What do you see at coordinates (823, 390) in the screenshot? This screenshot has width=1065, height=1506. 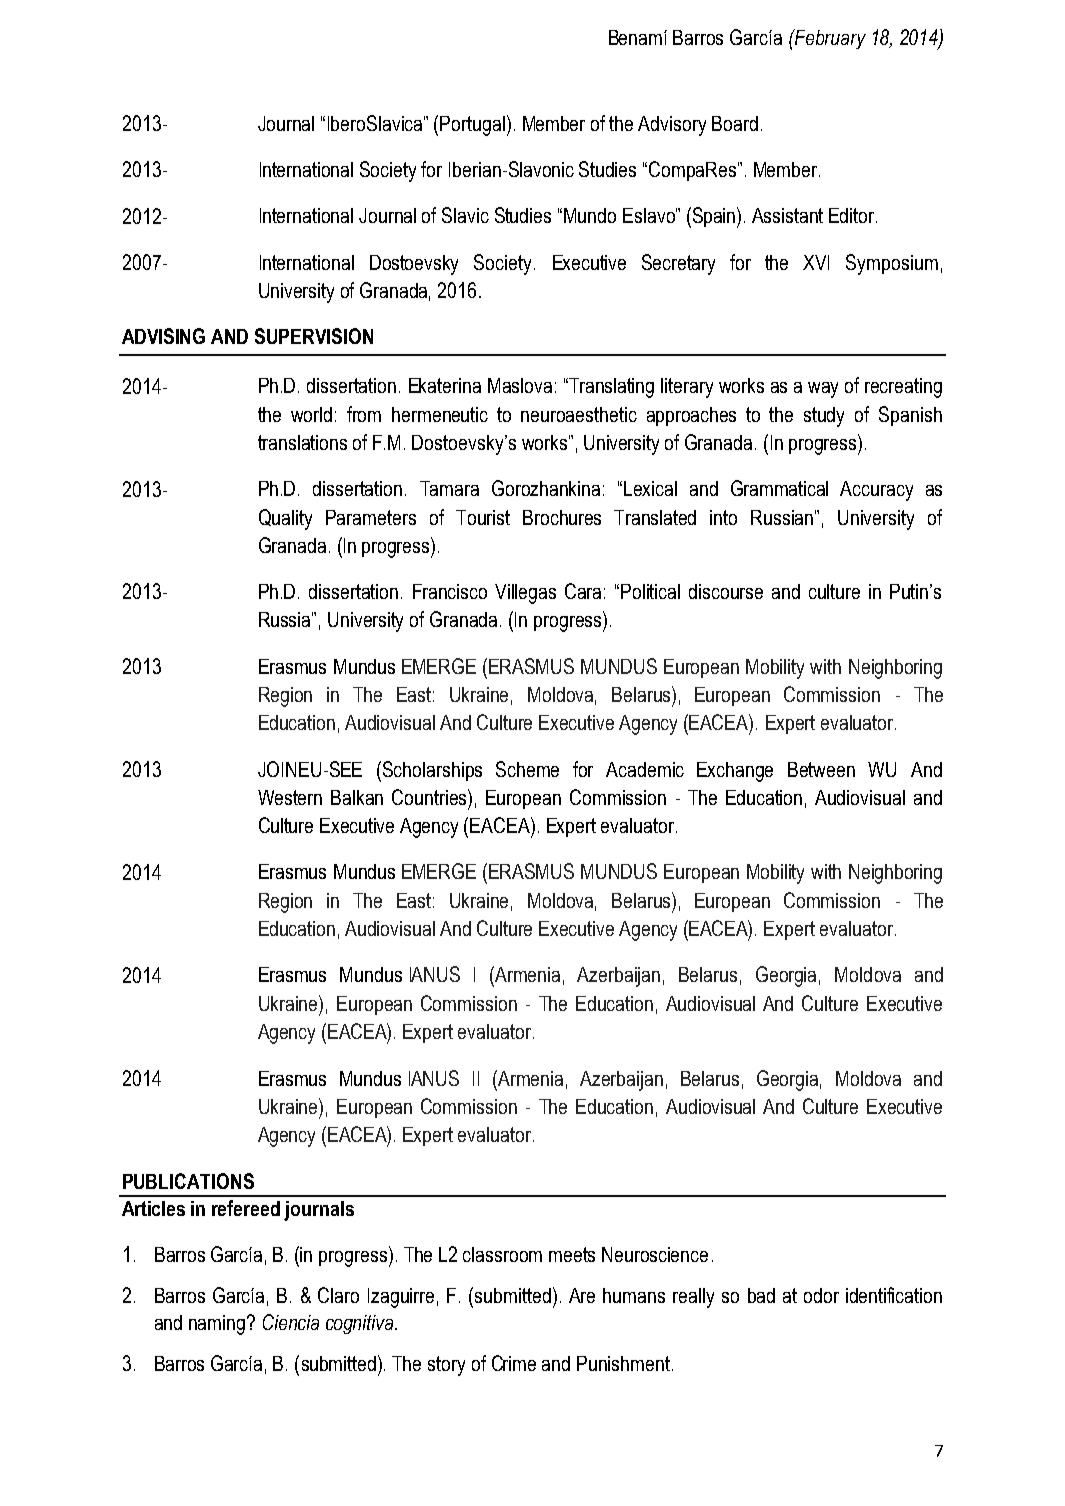 I see `way` at bounding box center [823, 390].
